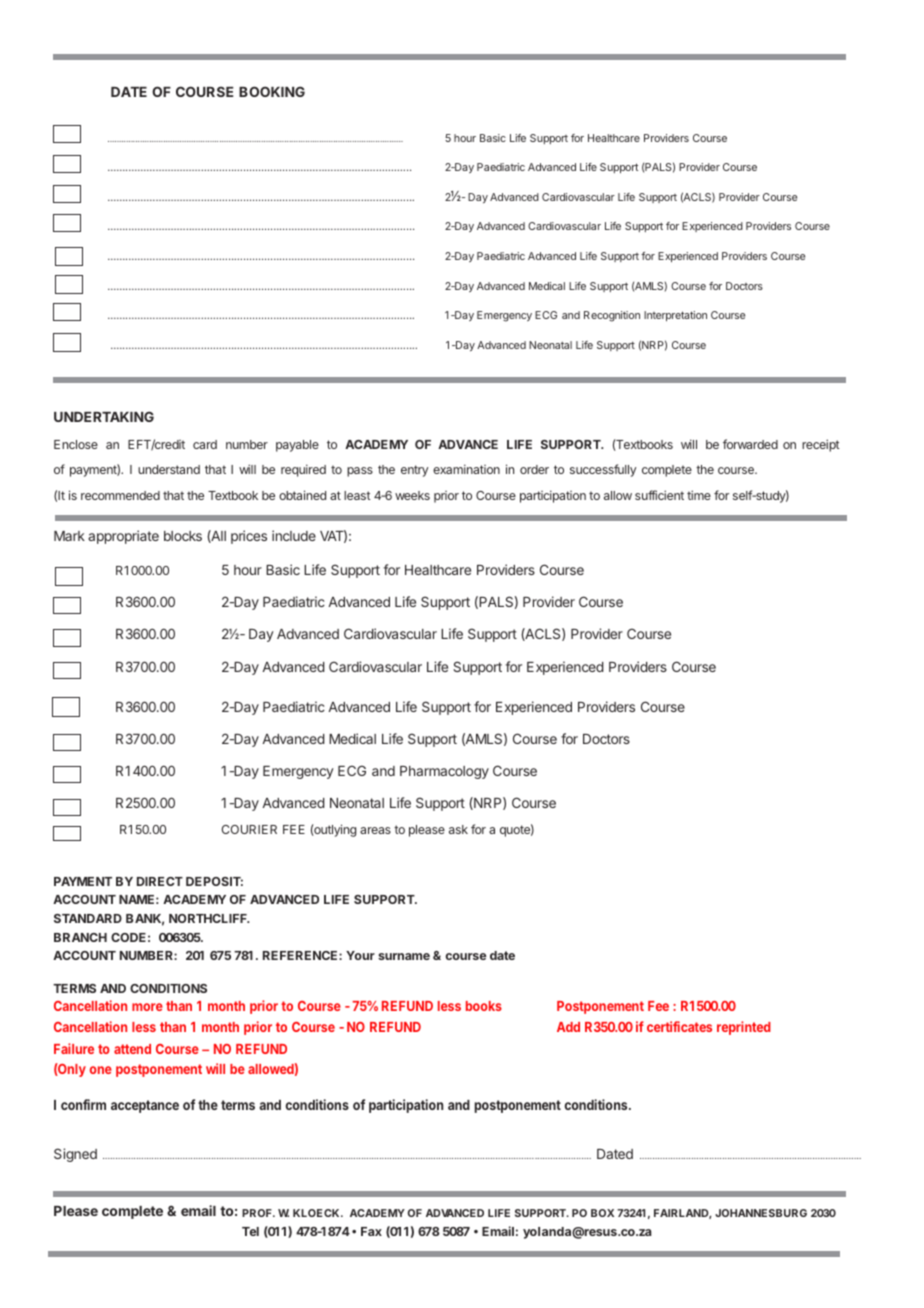  I want to click on Fax, so click(371, 1231).
